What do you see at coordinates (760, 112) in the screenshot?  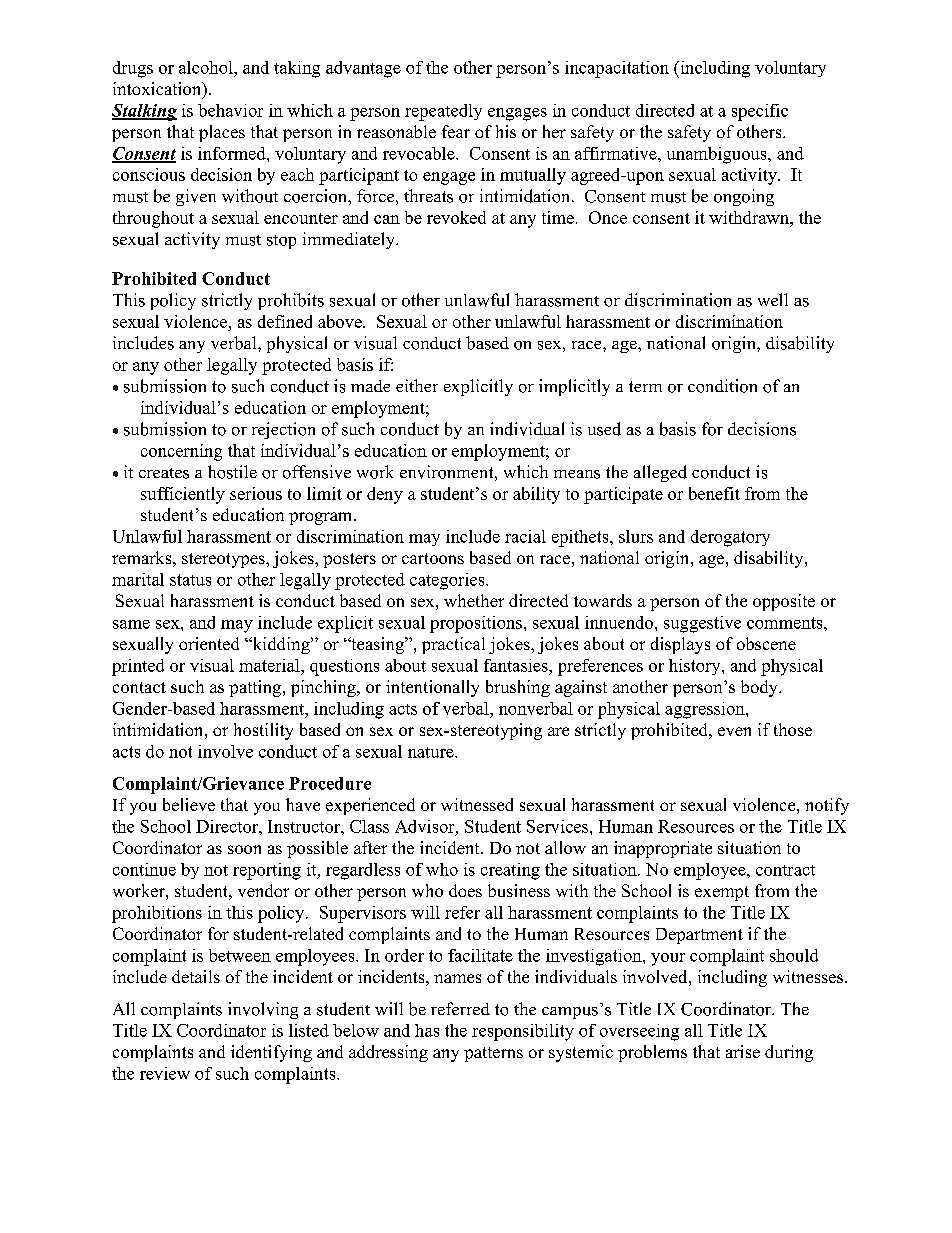 I see `specific` at bounding box center [760, 112].
